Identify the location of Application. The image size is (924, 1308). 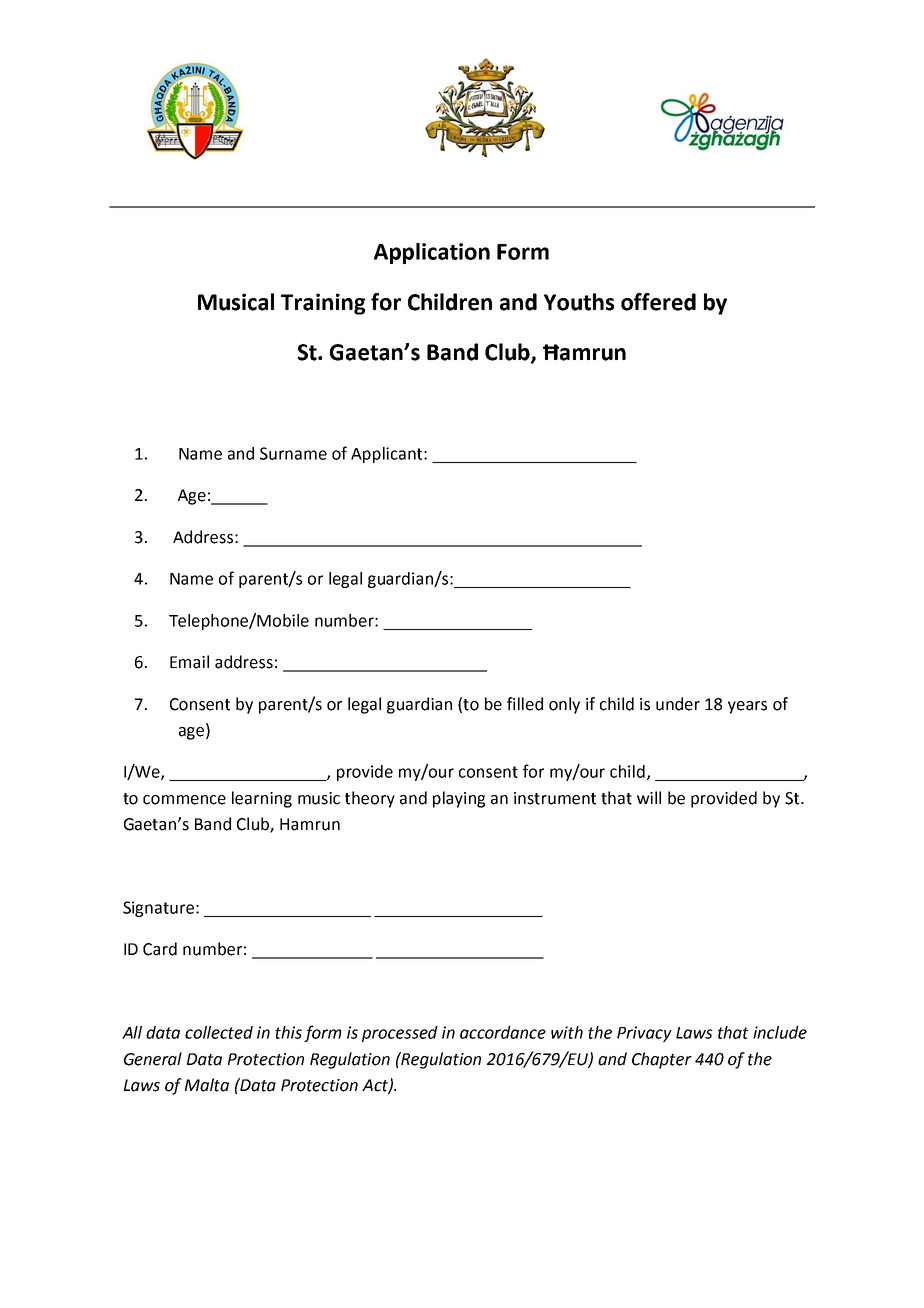
(432, 253).
